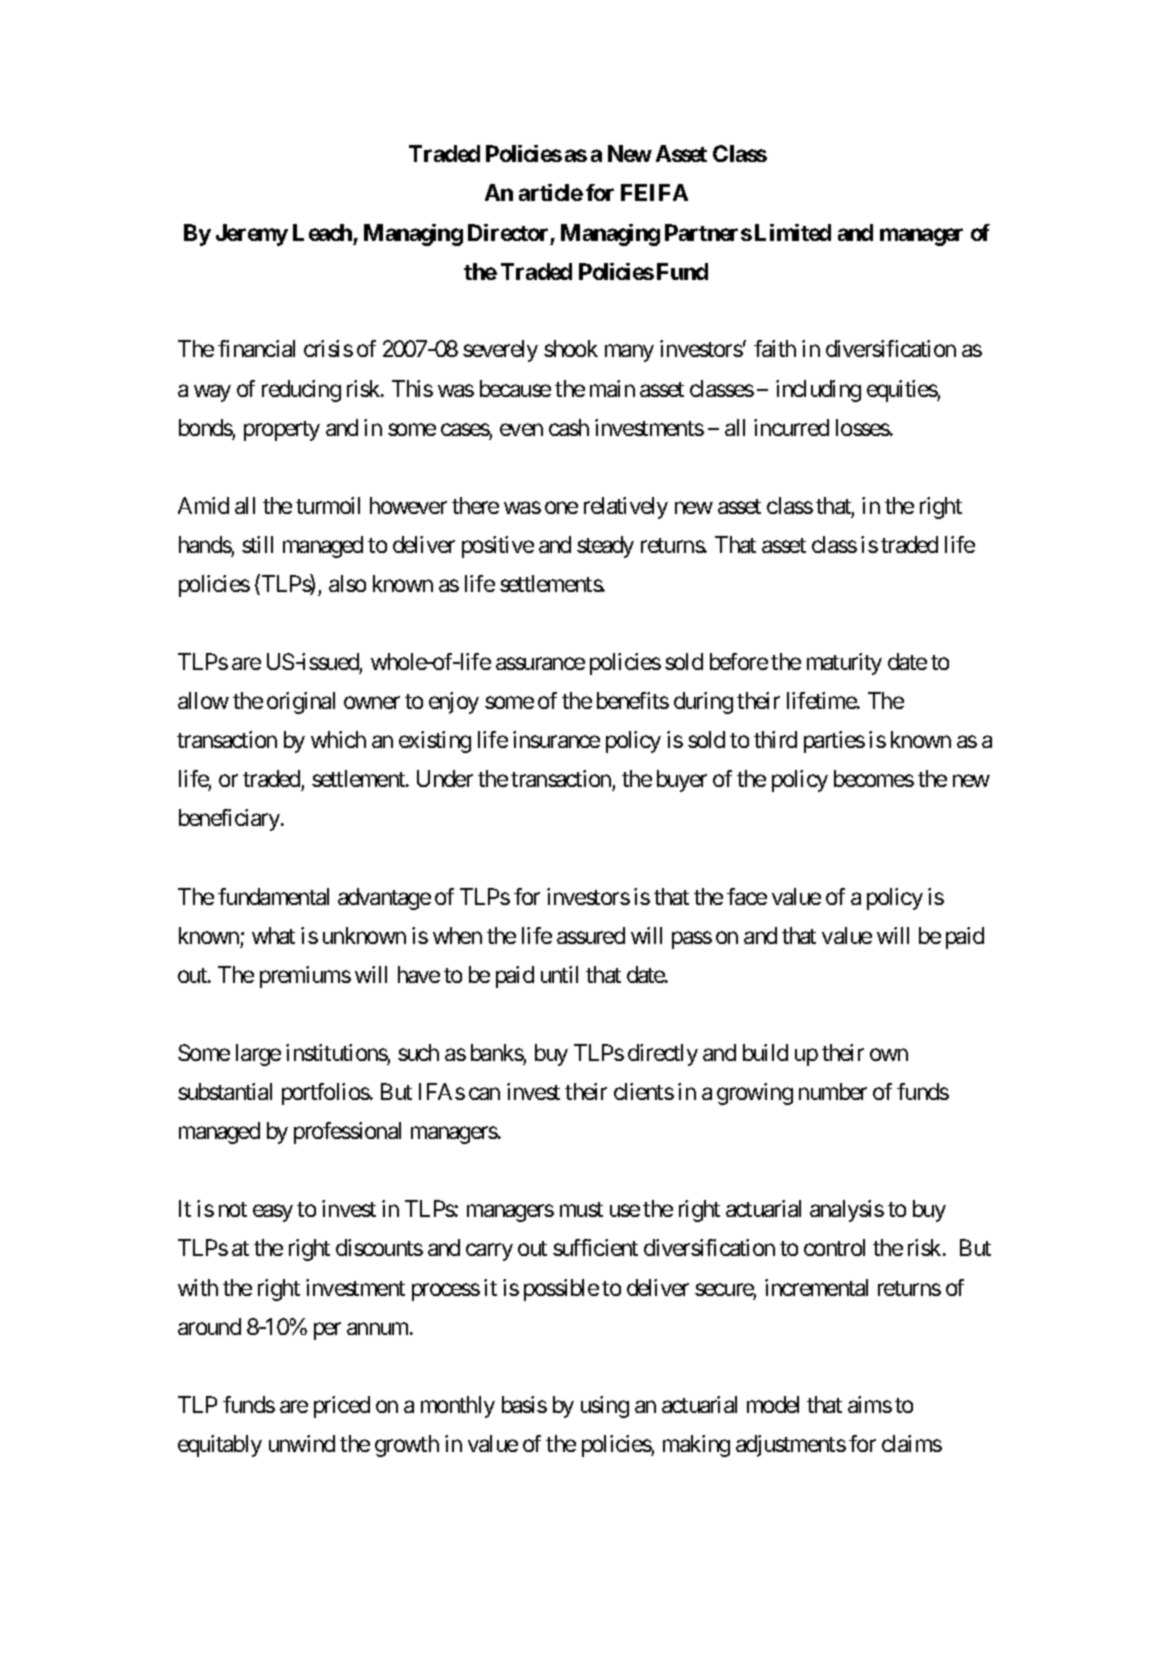 The image size is (1173, 1659). What do you see at coordinates (302, 1443) in the image?
I see `unwind` at bounding box center [302, 1443].
